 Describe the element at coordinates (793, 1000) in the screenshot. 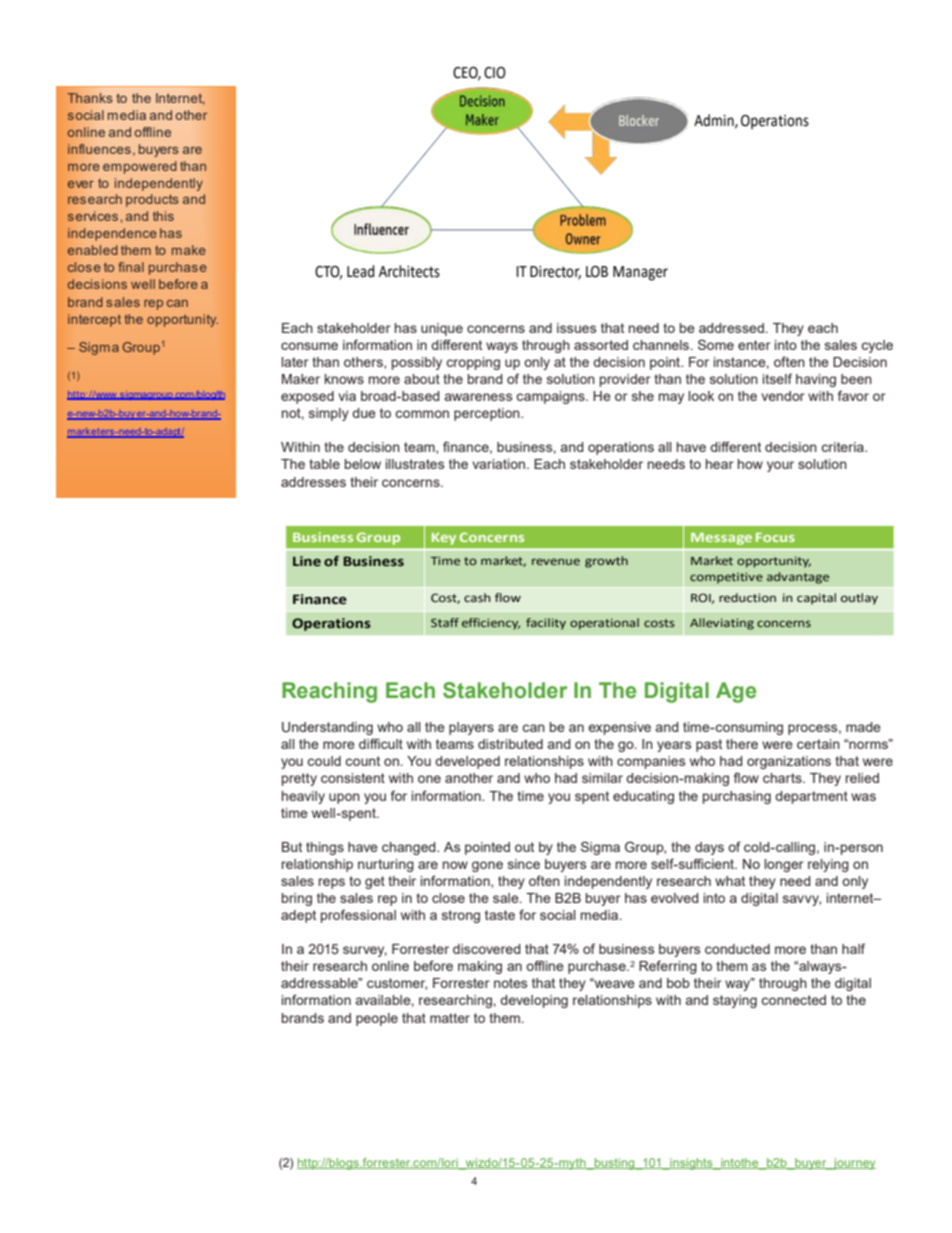

I see `connected` at that location.
